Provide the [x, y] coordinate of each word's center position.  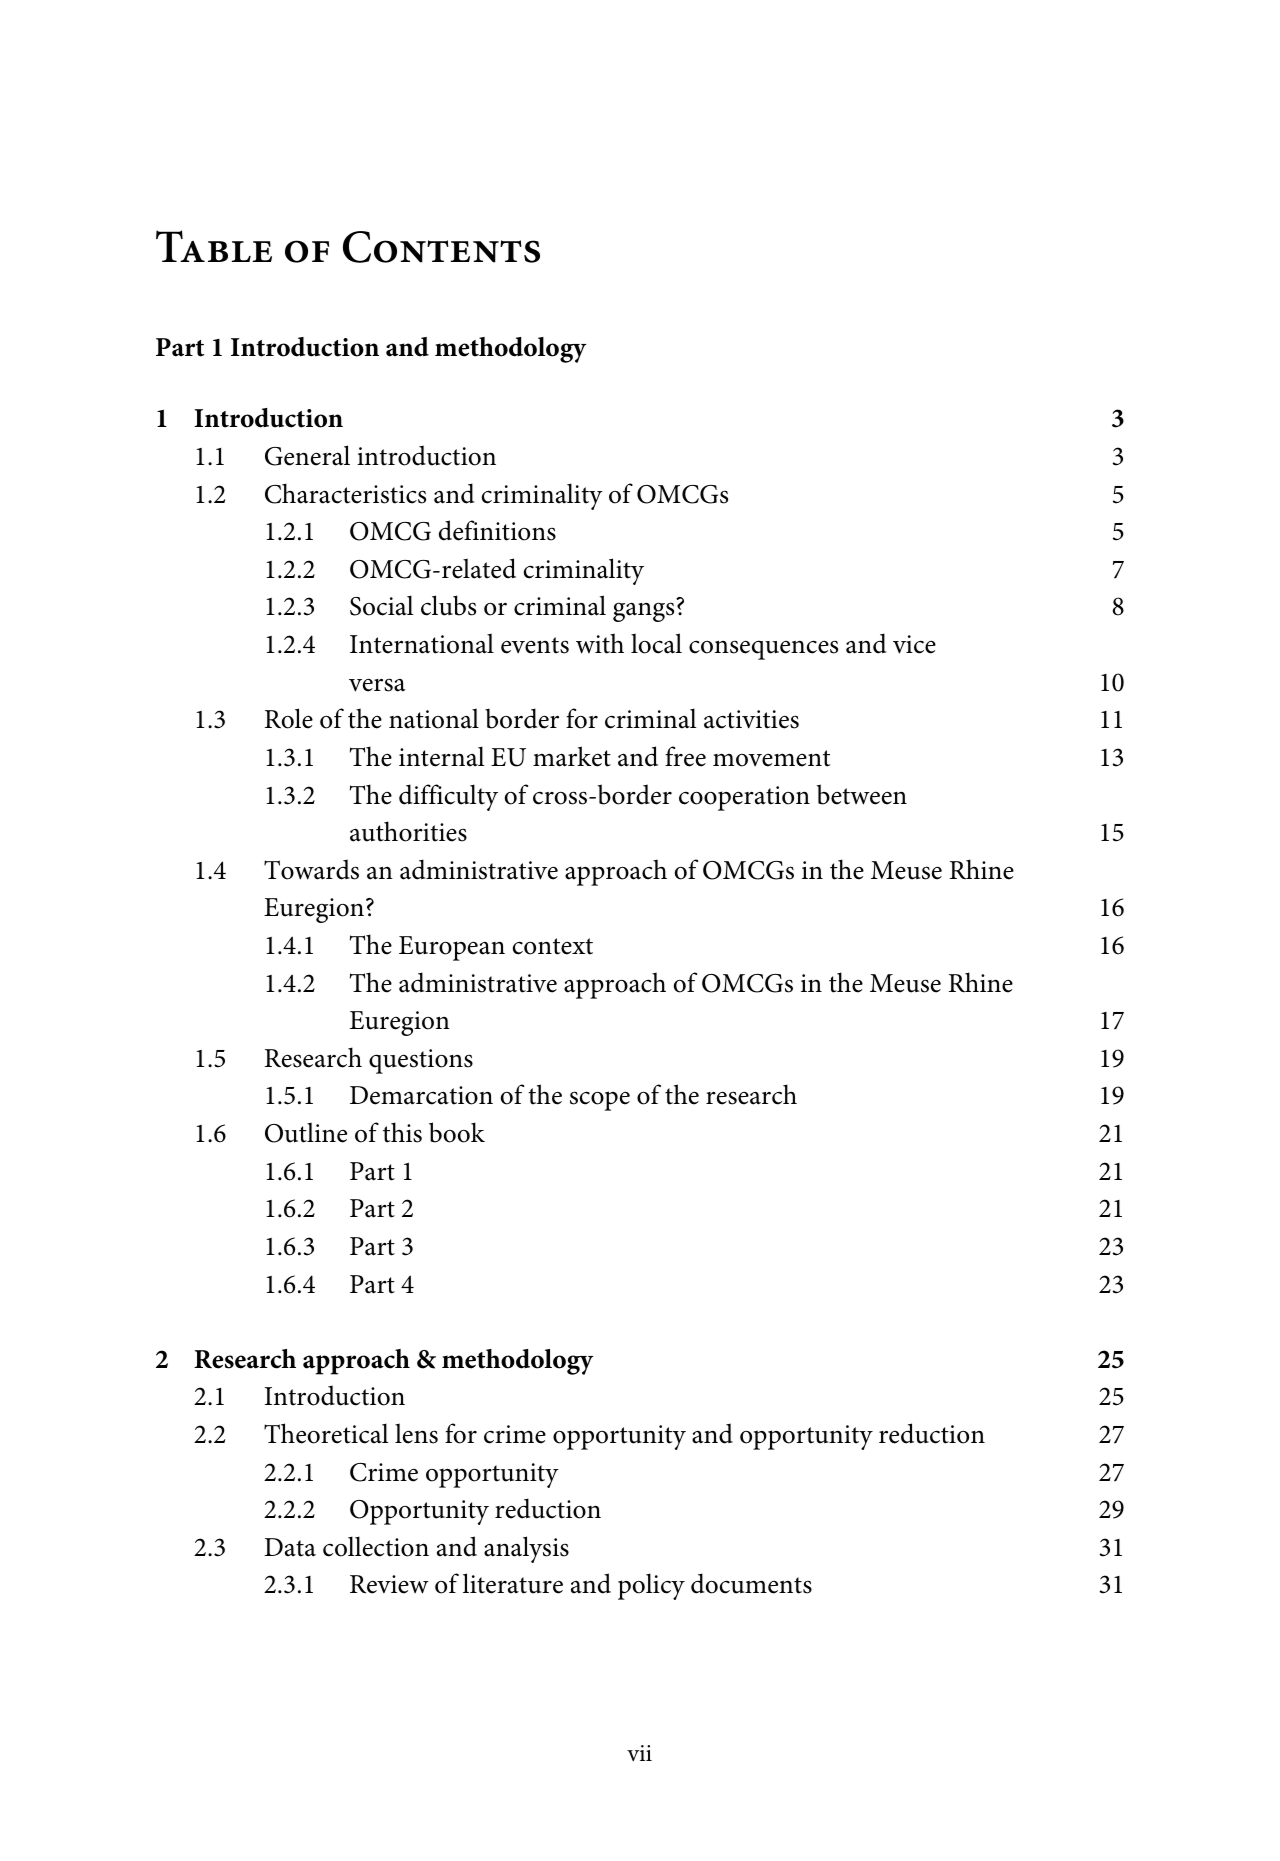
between [862, 794]
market [572, 756]
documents [751, 1583]
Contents [441, 247]
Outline [306, 1132]
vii [639, 1753]
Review [389, 1584]
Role [289, 718]
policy [651, 1586]
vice [914, 644]
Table [214, 246]
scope [600, 1101]
